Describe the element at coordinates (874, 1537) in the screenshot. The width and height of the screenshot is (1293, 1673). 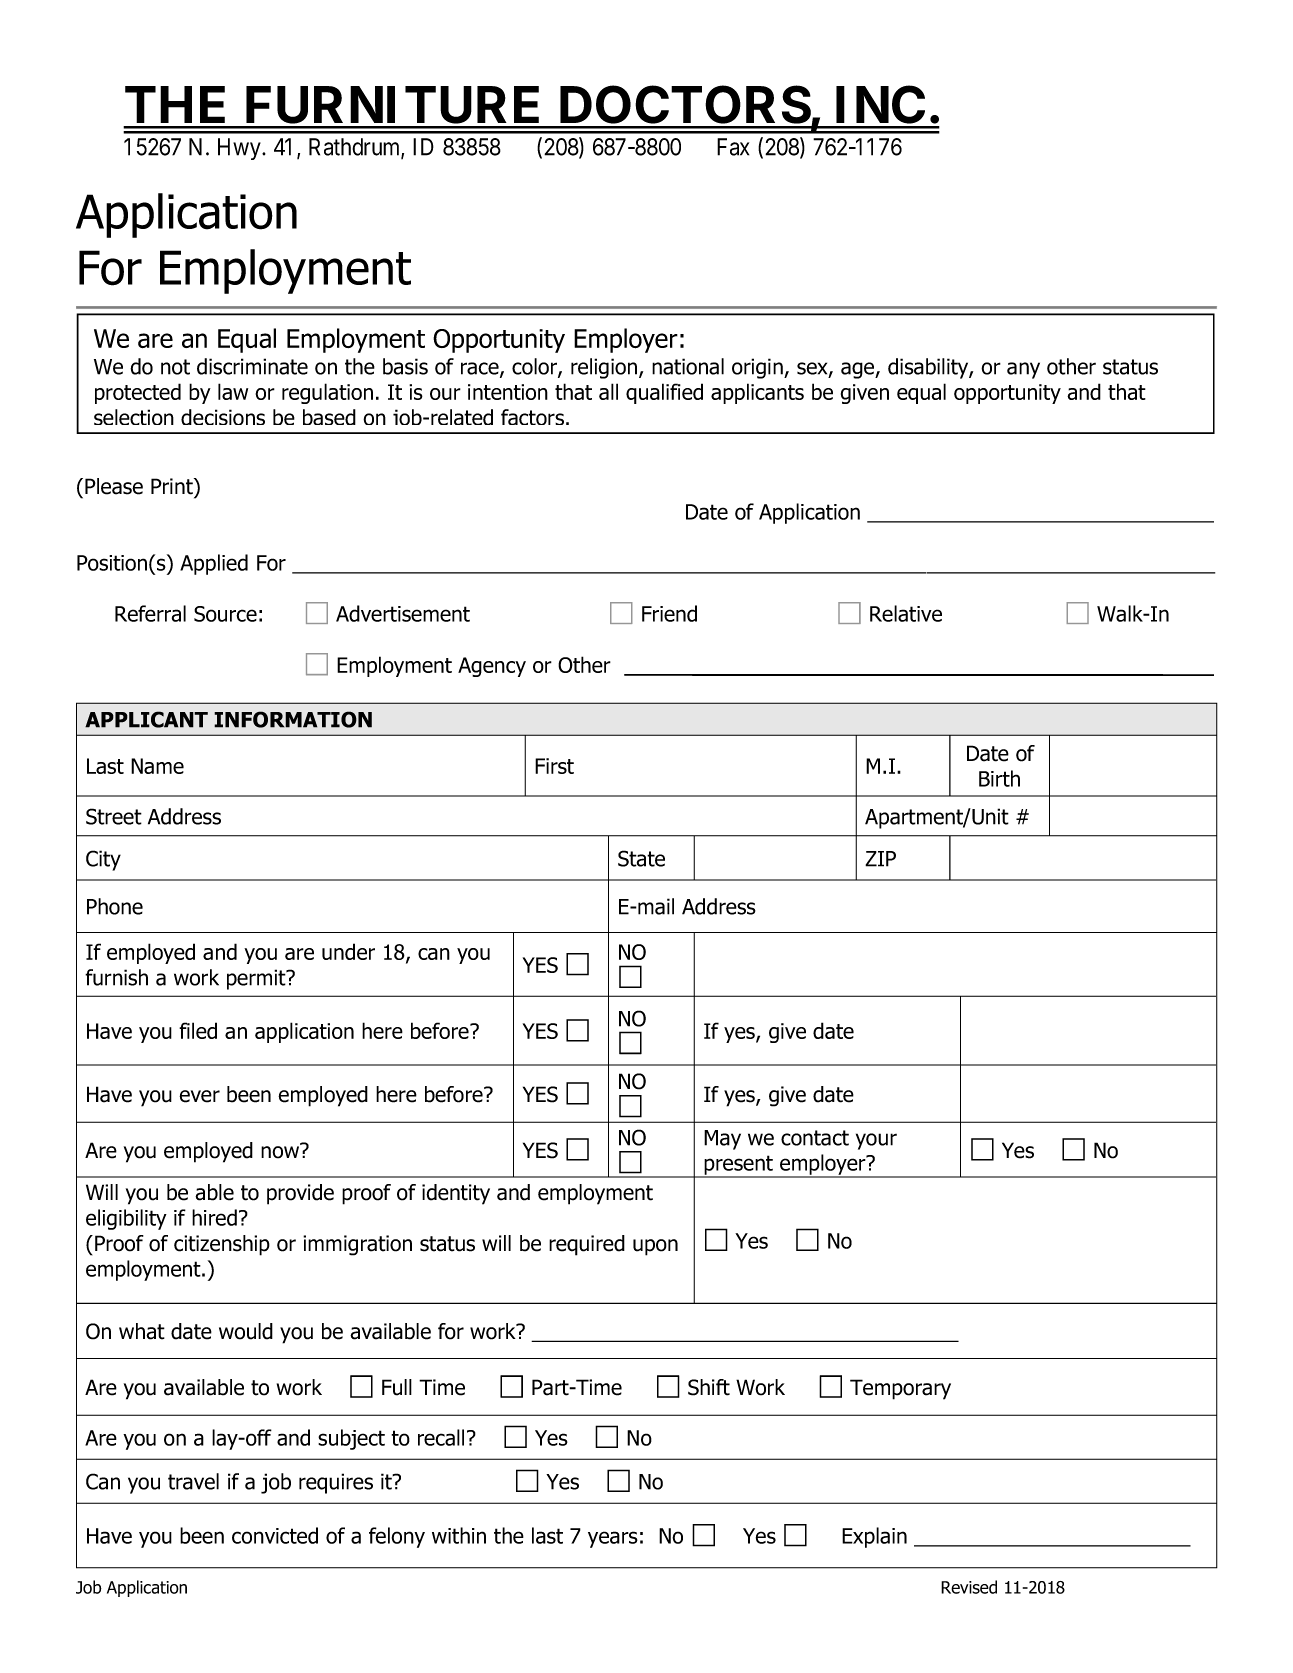
I see `Explain` at that location.
